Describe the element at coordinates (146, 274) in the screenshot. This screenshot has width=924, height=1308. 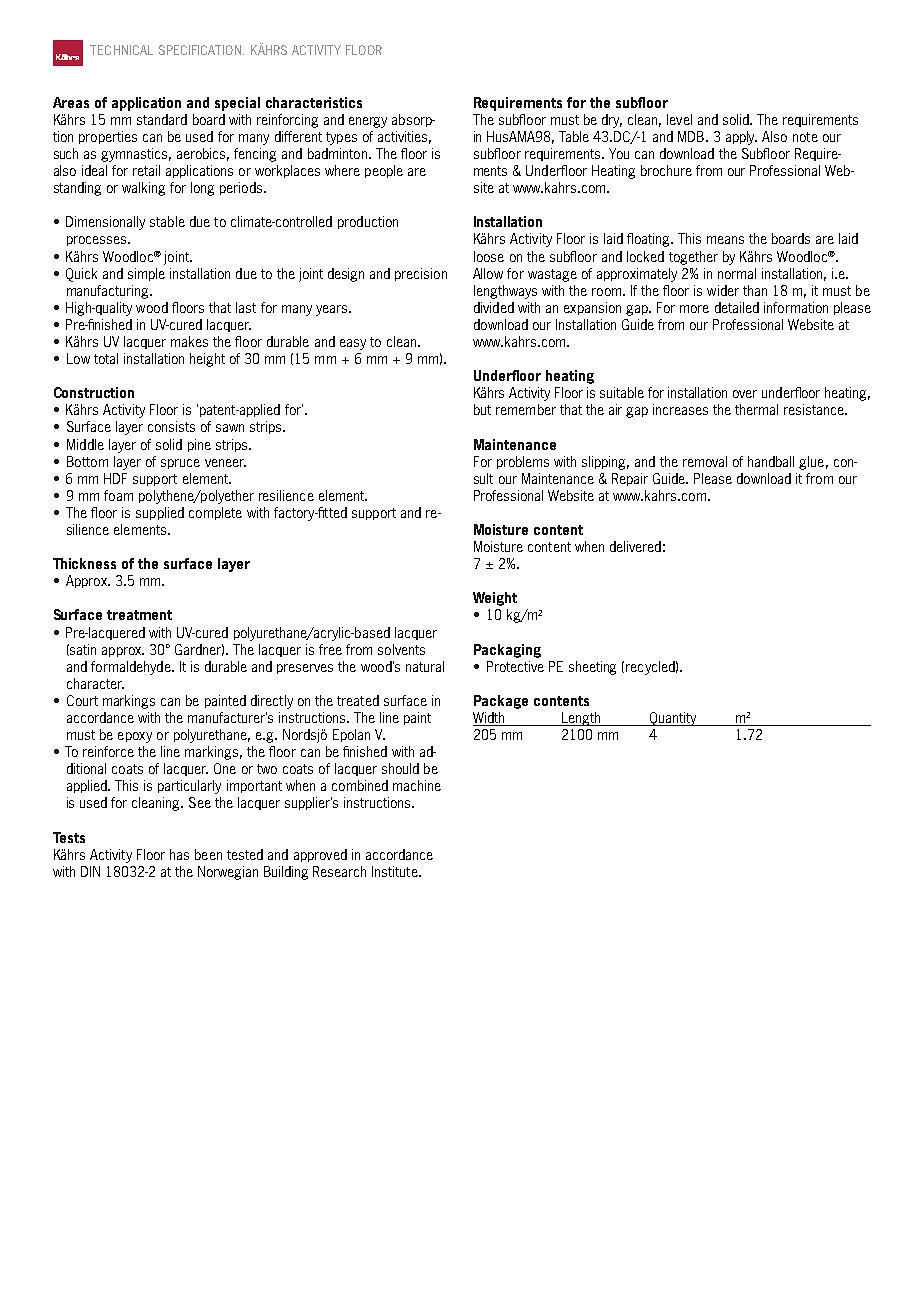
I see `simple` at that location.
